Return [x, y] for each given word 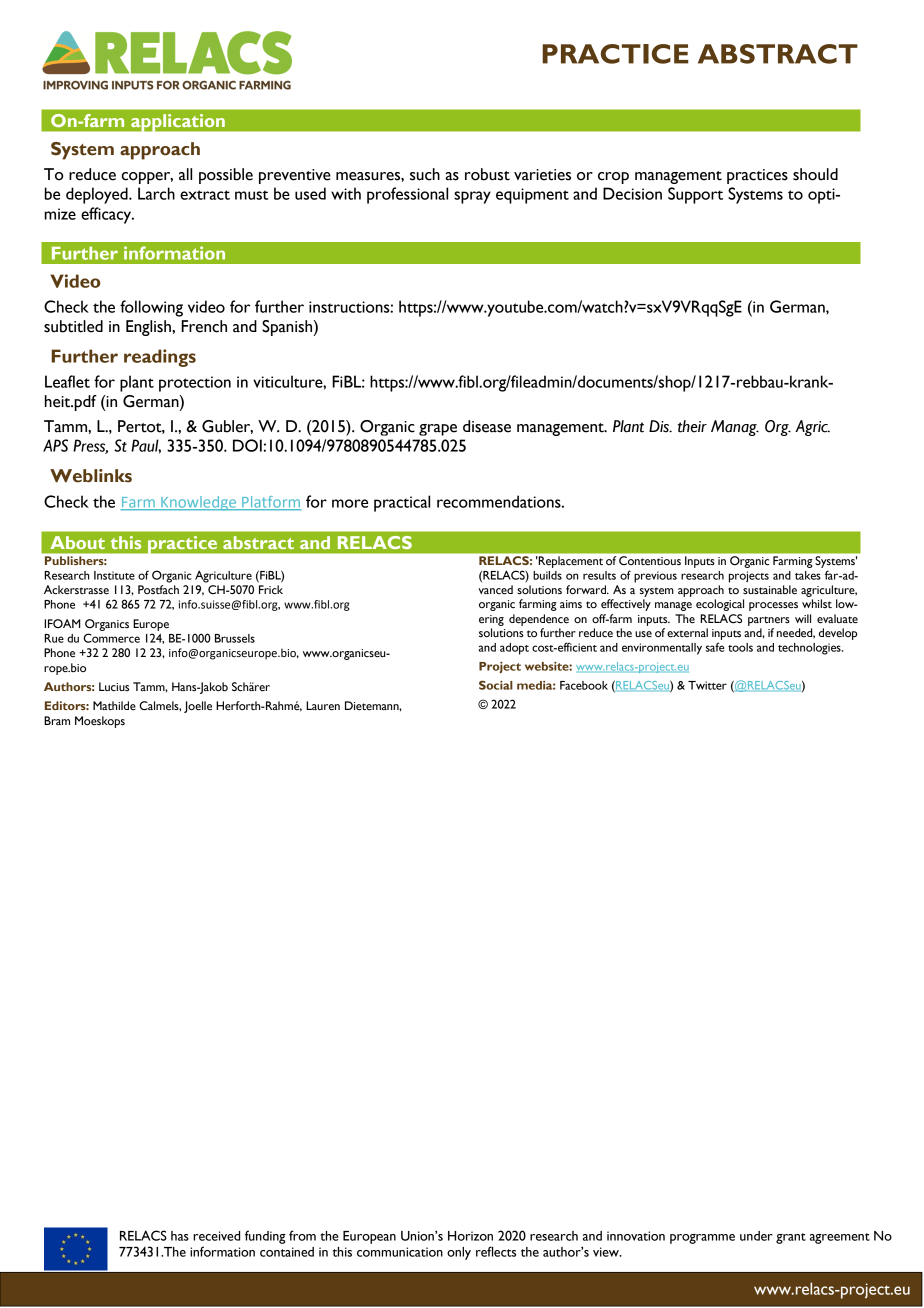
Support [695, 195]
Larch [156, 193]
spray [472, 197]
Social [496, 685]
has [180, 1236]
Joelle [198, 707]
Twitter [707, 685]
